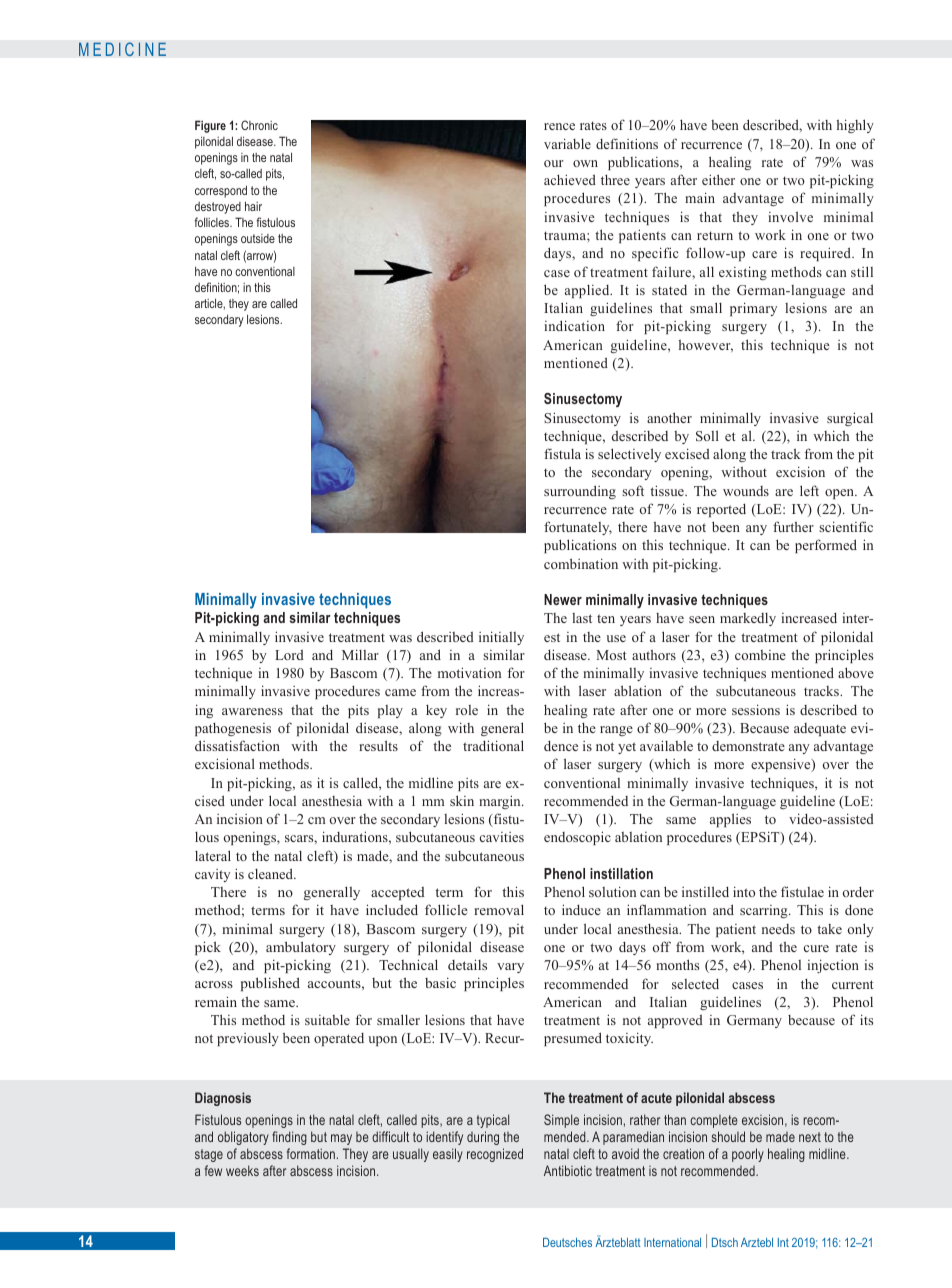 Image resolution: width=952 pixels, height=1288 pixels. Describe the element at coordinates (467, 710) in the screenshot. I see `role` at that location.
